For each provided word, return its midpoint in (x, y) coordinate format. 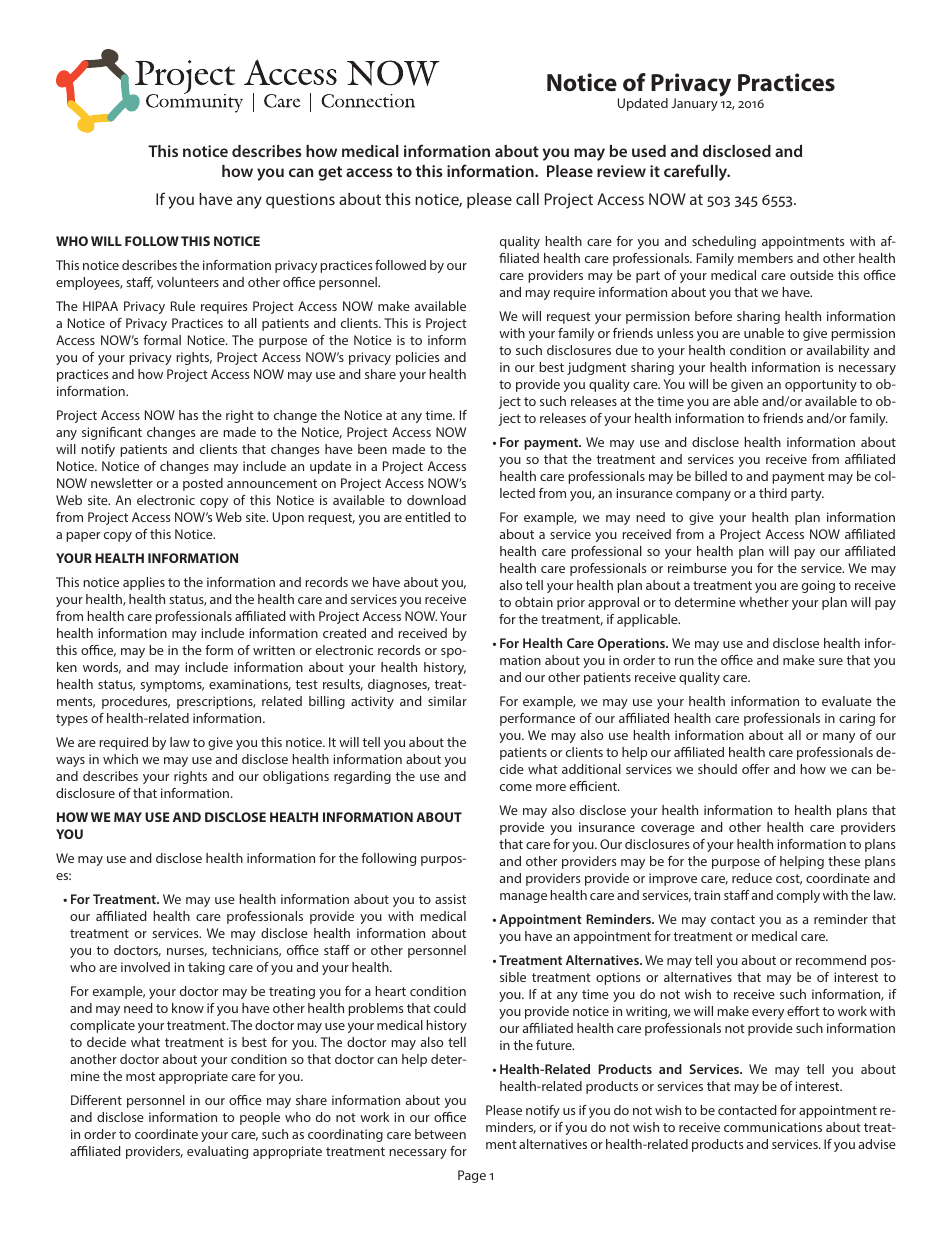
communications (773, 1127)
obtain (534, 602)
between (440, 1134)
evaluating (217, 1152)
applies (144, 583)
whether (764, 602)
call (527, 199)
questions (300, 201)
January (694, 104)
